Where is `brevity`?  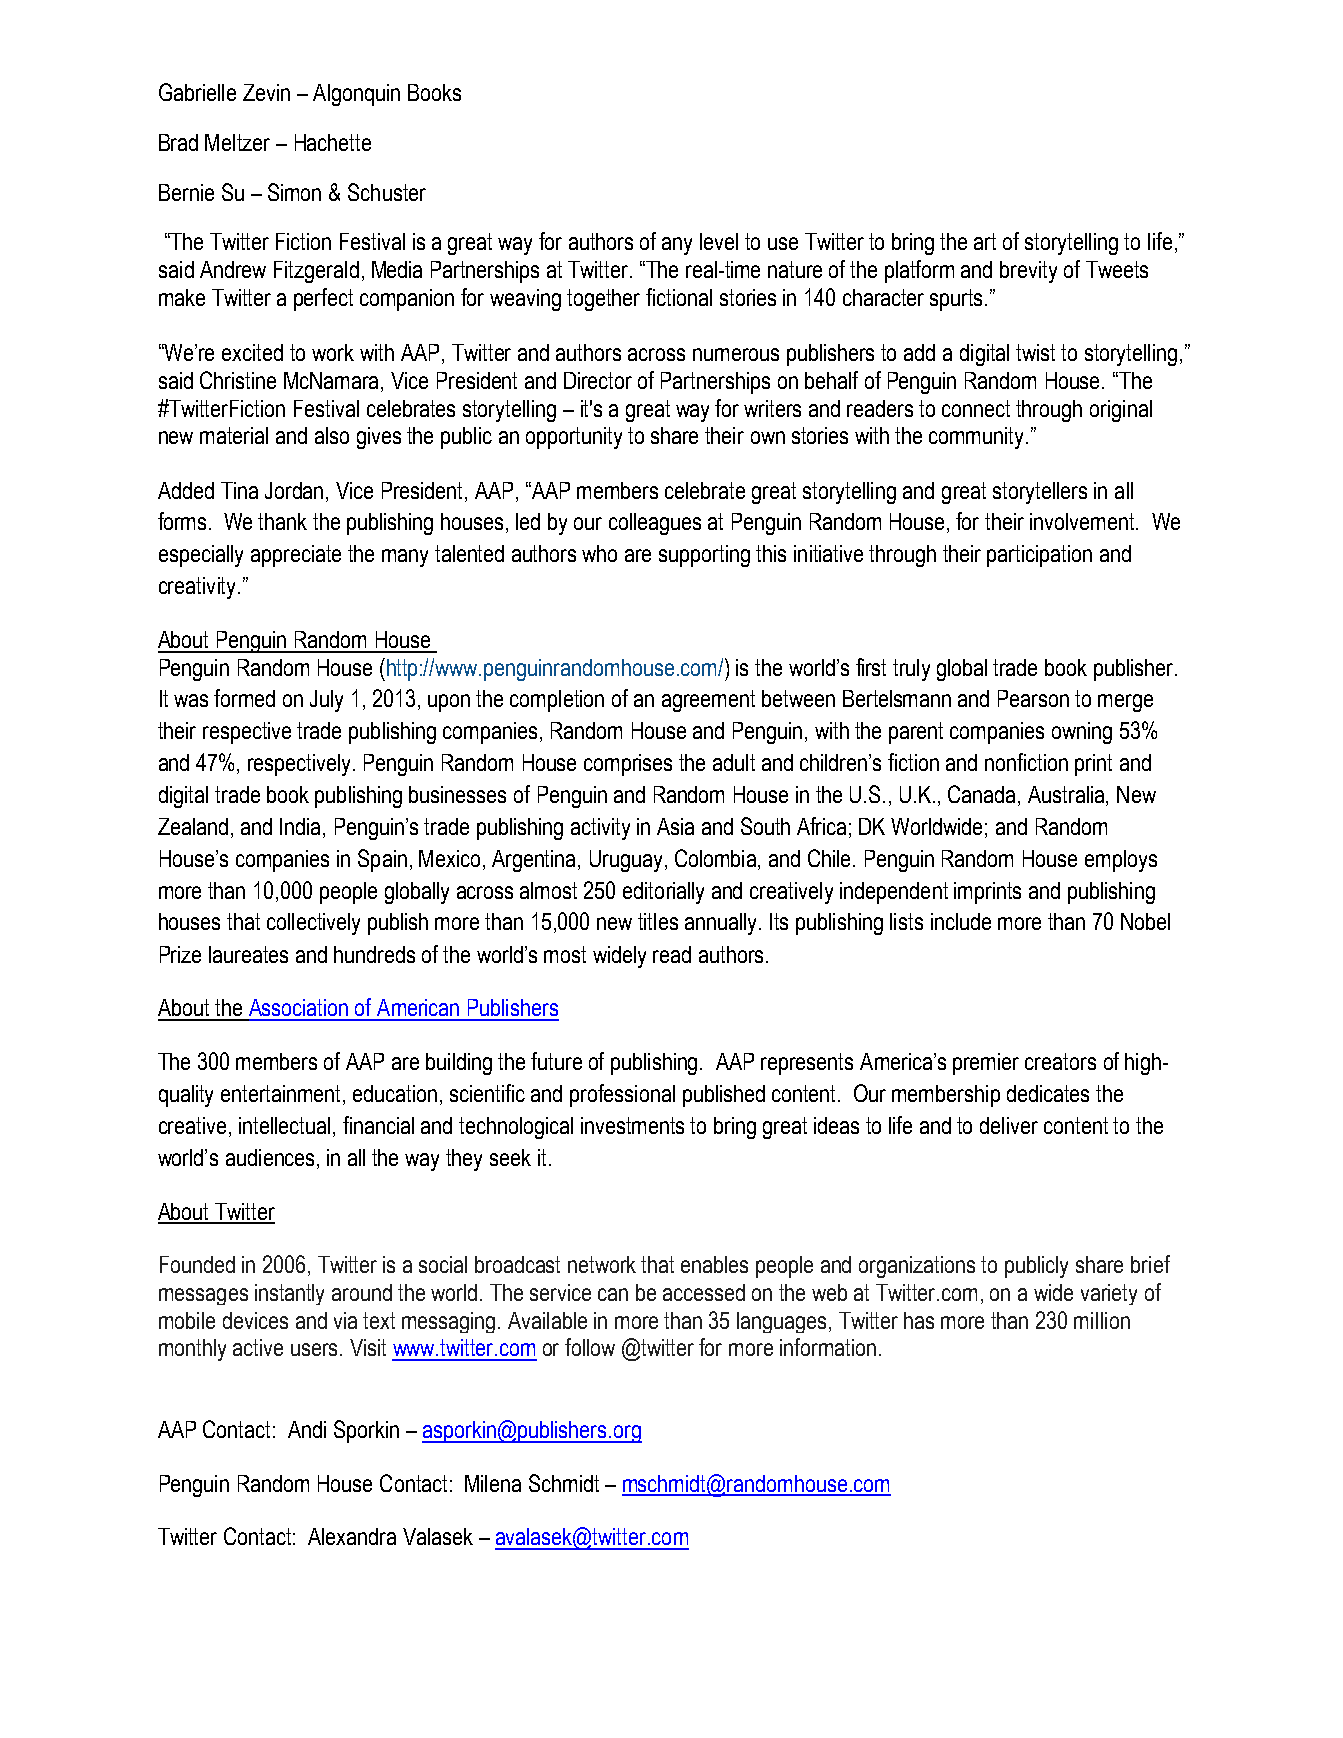
brevity is located at coordinates (1028, 272).
